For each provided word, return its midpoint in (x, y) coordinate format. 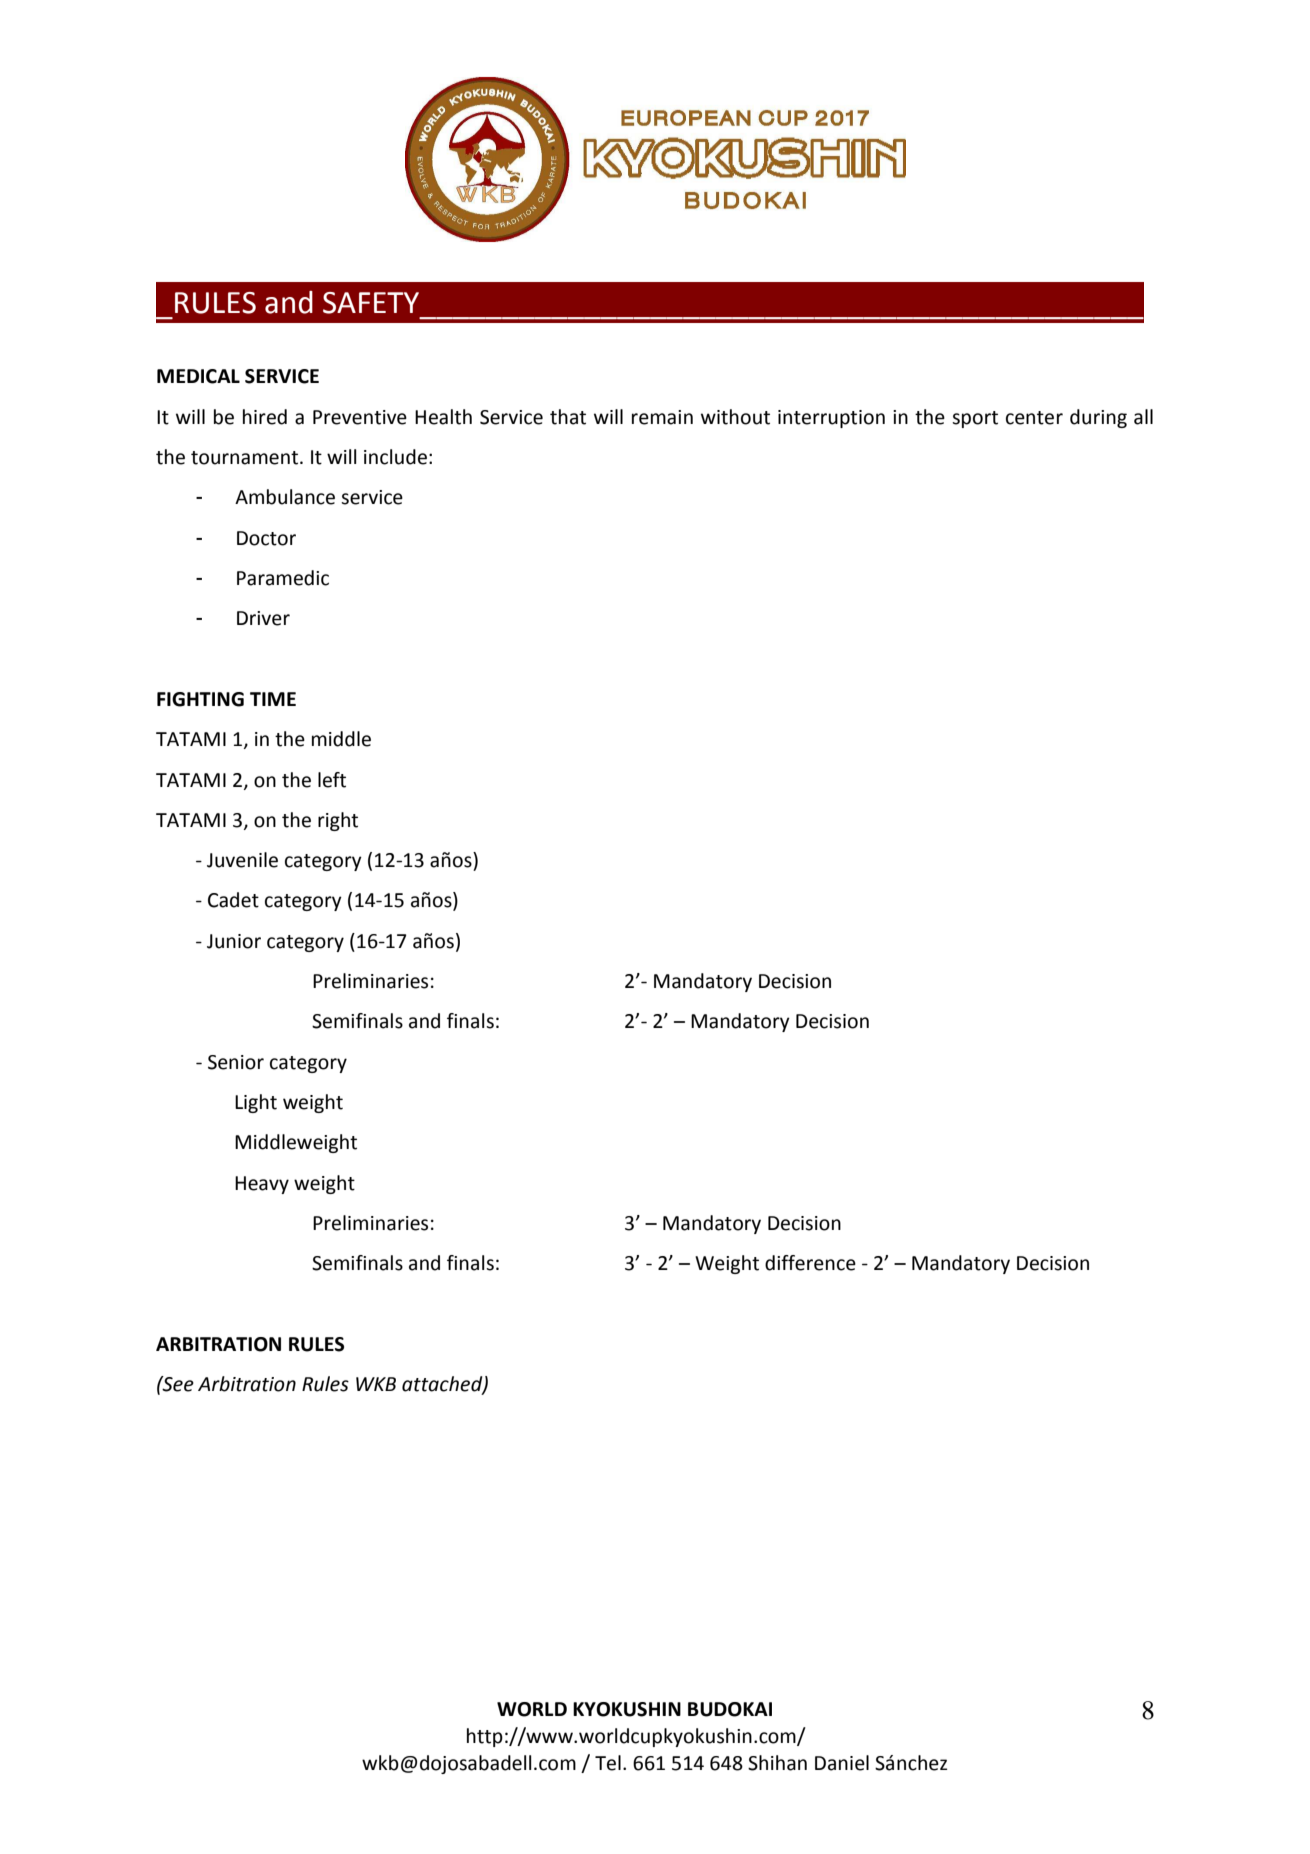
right (338, 821)
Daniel (842, 1763)
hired (265, 417)
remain (662, 417)
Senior (236, 1062)
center (1034, 418)
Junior (234, 941)
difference (810, 1263)
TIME (273, 699)
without (735, 417)
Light (256, 1103)
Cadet (233, 900)
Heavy (262, 1185)
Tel (608, 1763)
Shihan (777, 1763)
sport (975, 419)
